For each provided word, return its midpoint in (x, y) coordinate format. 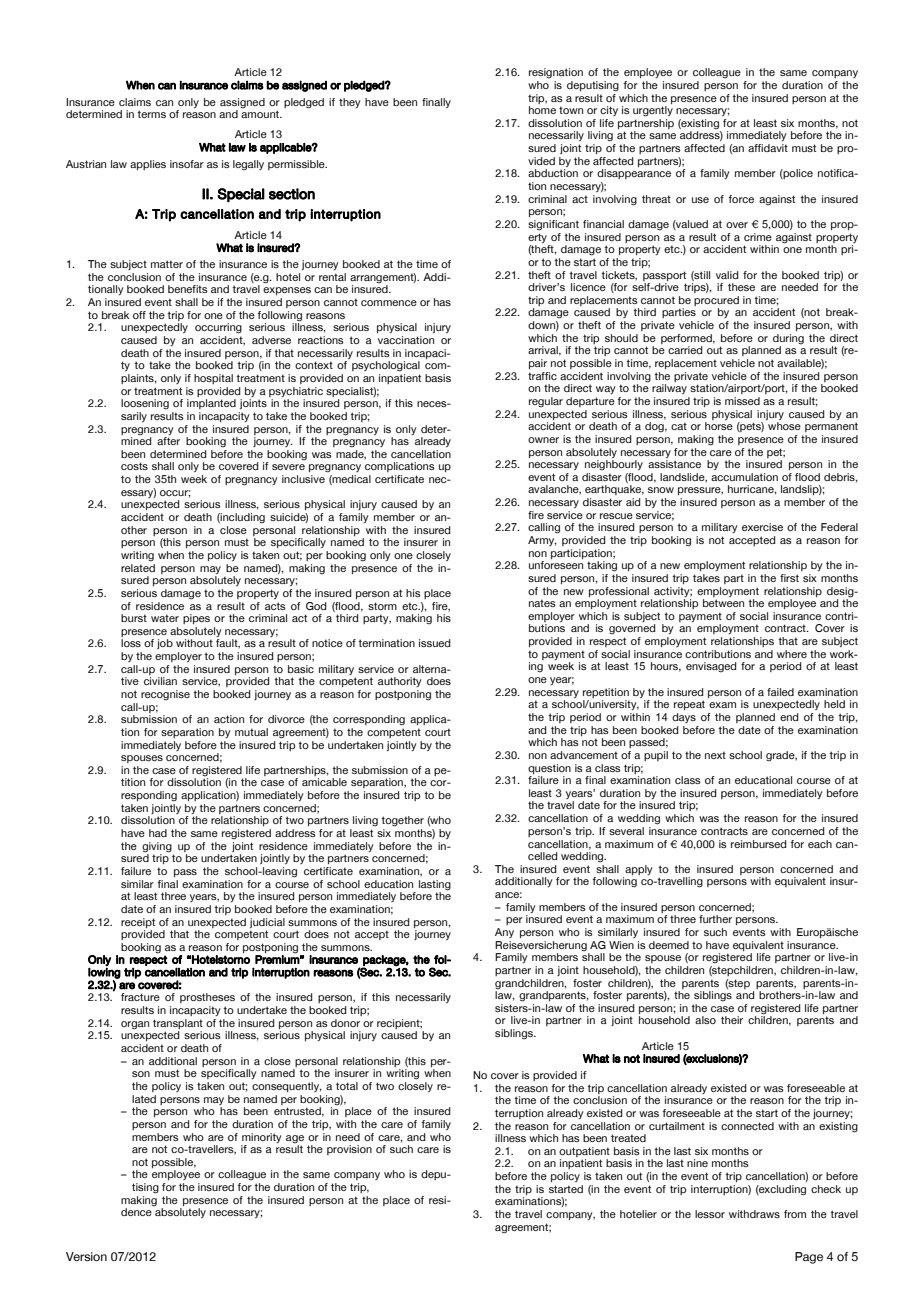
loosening (145, 404)
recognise (165, 695)
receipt (138, 923)
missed (742, 401)
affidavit (768, 148)
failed (780, 692)
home (542, 110)
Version (86, 1257)
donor (345, 1023)
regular (546, 402)
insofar (187, 164)
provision (349, 1150)
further (715, 919)
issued (435, 643)
